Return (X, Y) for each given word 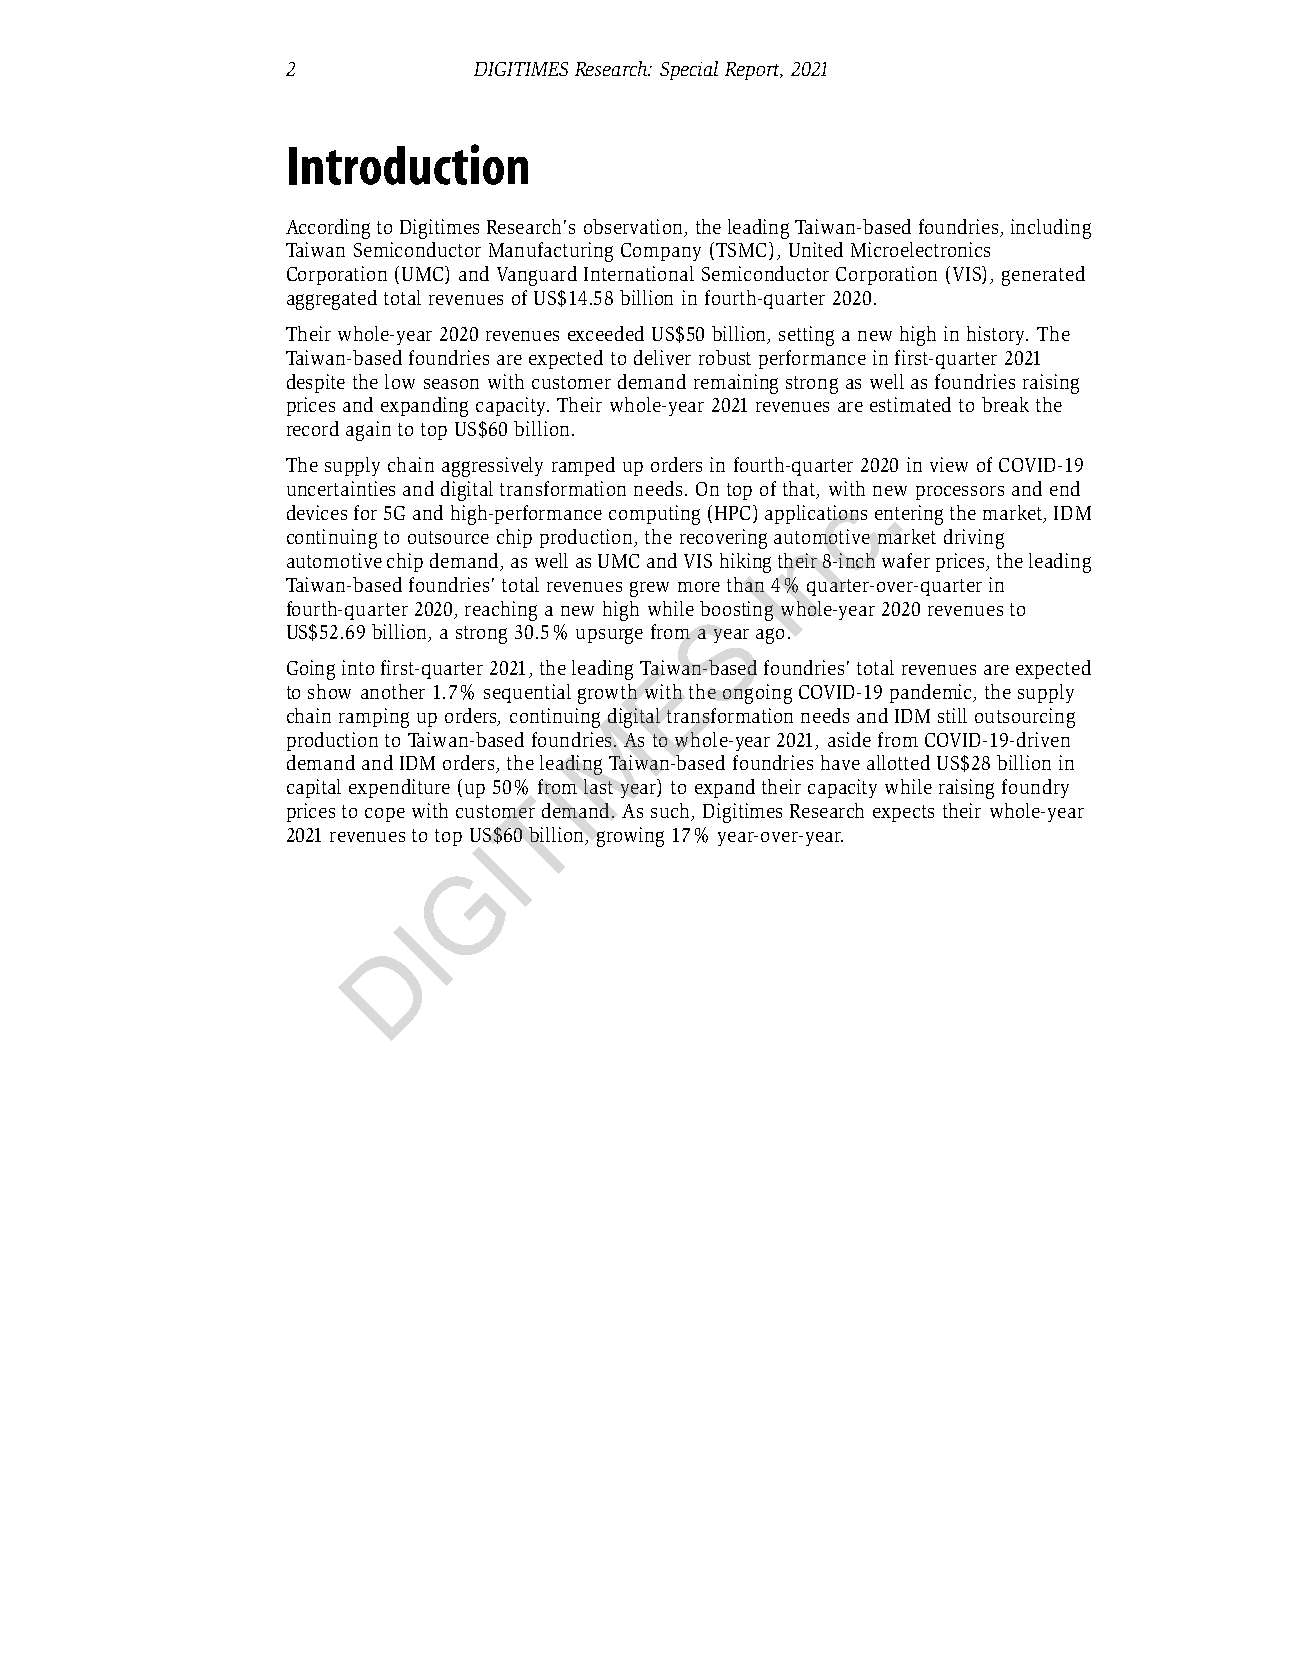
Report (753, 71)
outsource (448, 537)
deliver (662, 357)
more (699, 587)
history (997, 335)
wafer (906, 560)
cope (385, 815)
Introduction (408, 164)
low (400, 381)
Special (689, 70)
